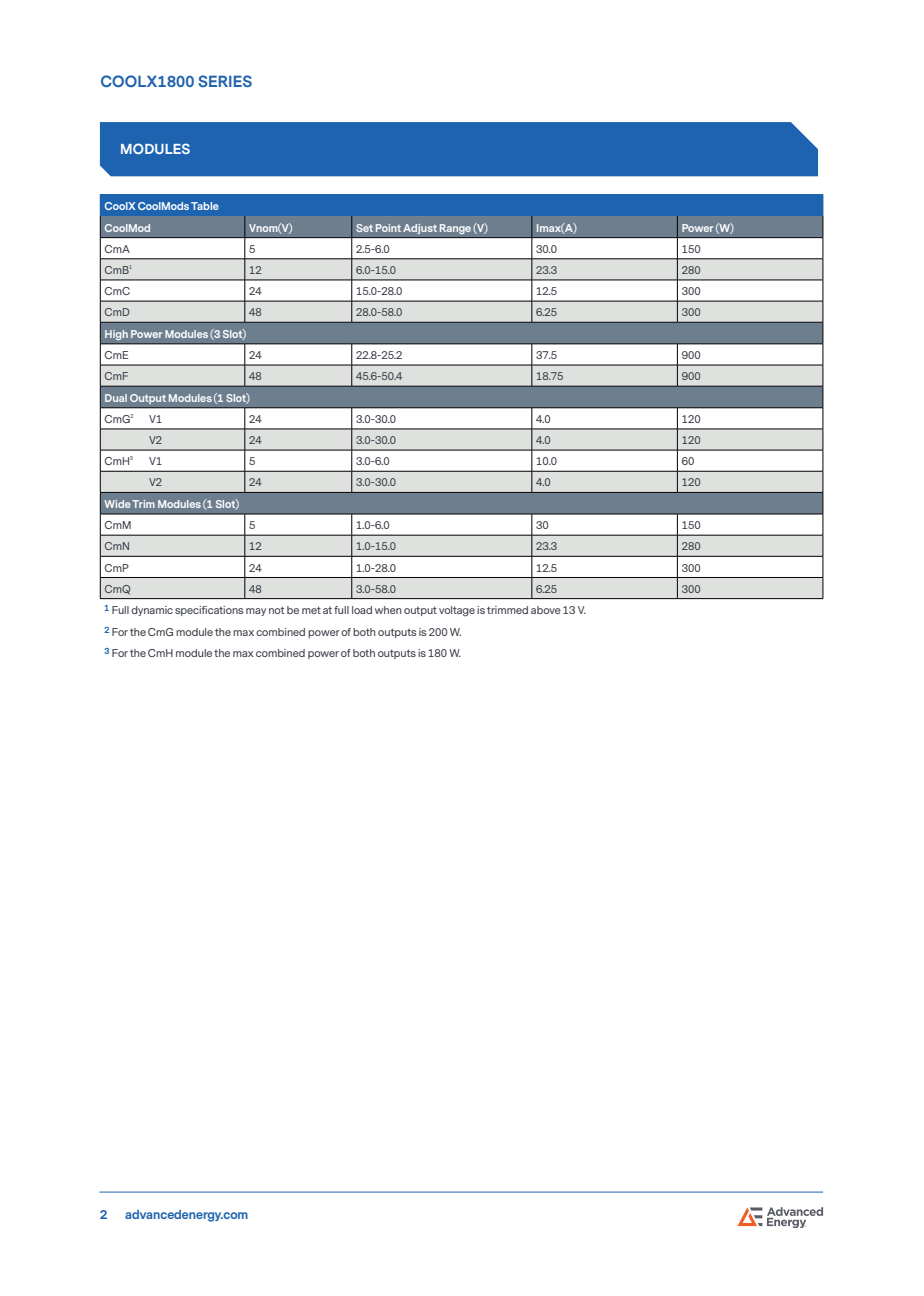 The height and width of the image is (1296, 924). I want to click on Range, so click(455, 229).
